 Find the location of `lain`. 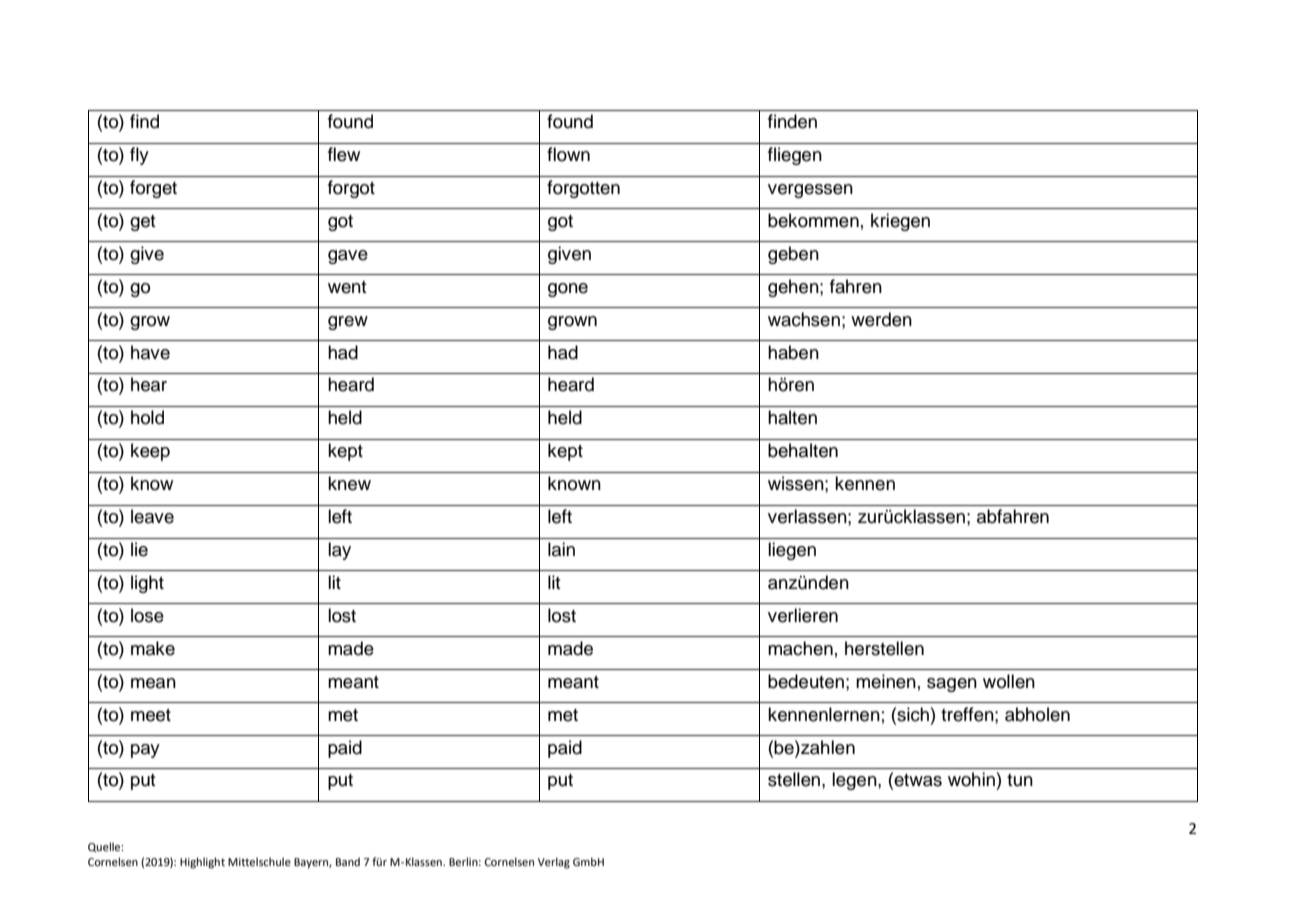

lain is located at coordinates (561, 549).
